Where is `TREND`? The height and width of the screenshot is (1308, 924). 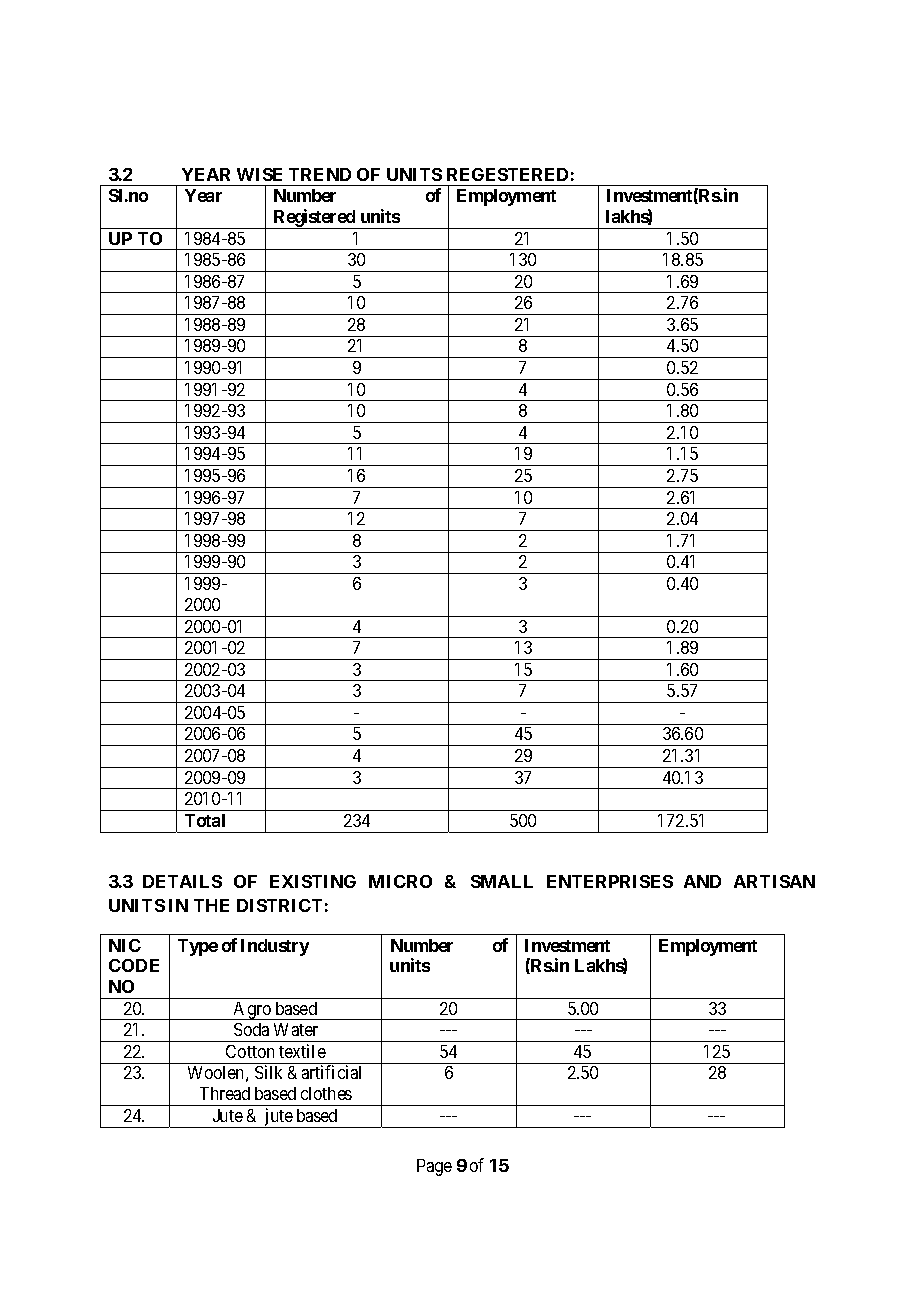 TREND is located at coordinates (320, 174).
